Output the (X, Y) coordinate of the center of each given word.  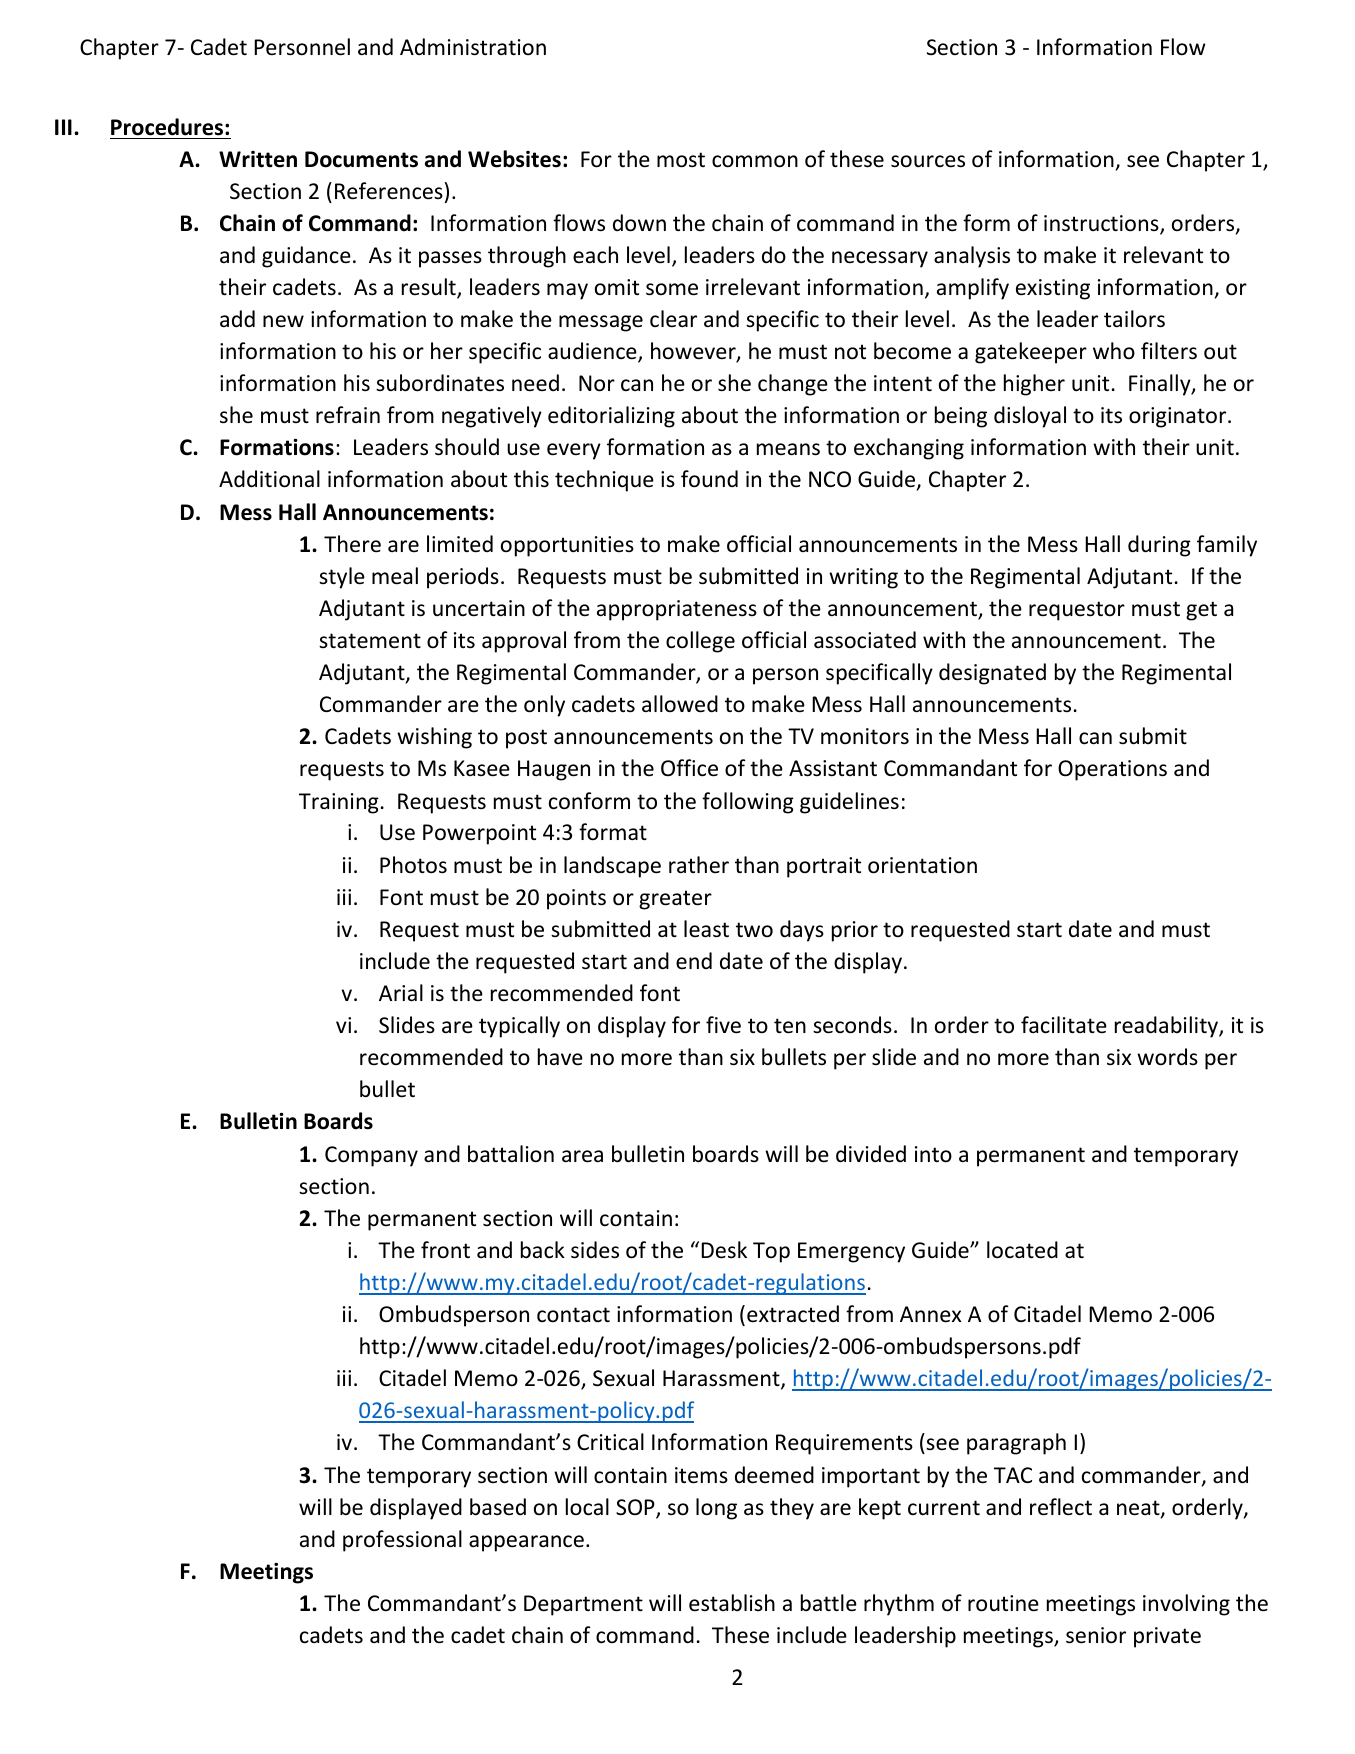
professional (402, 1541)
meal (395, 576)
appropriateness (677, 610)
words (1167, 1057)
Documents (361, 159)
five (723, 1025)
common (755, 161)
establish (732, 1603)
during (1159, 546)
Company (371, 1156)
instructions (1102, 224)
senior (1096, 1635)
